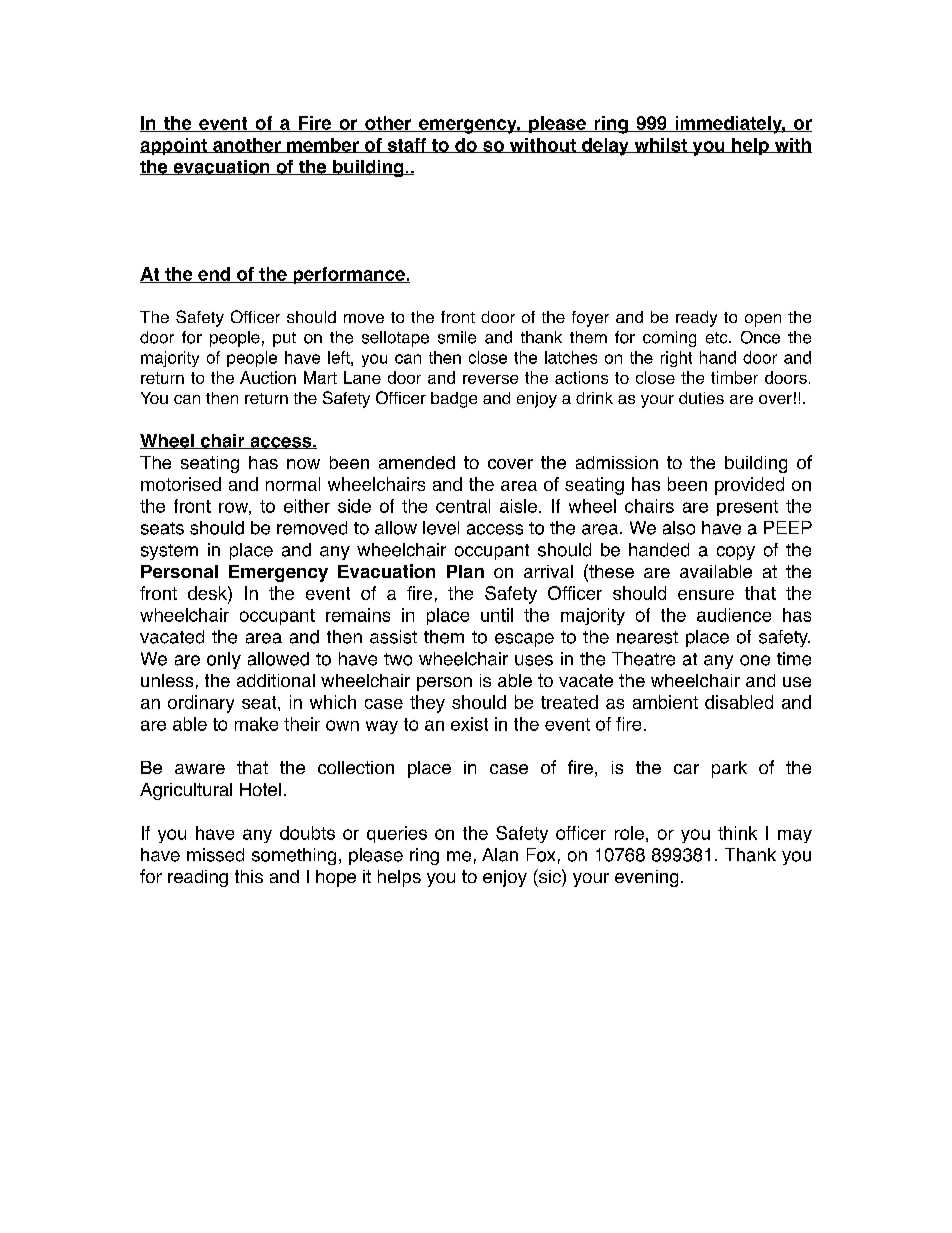 This image has width=952, height=1233. Describe the element at coordinates (307, 506) in the image. I see `either` at that location.
